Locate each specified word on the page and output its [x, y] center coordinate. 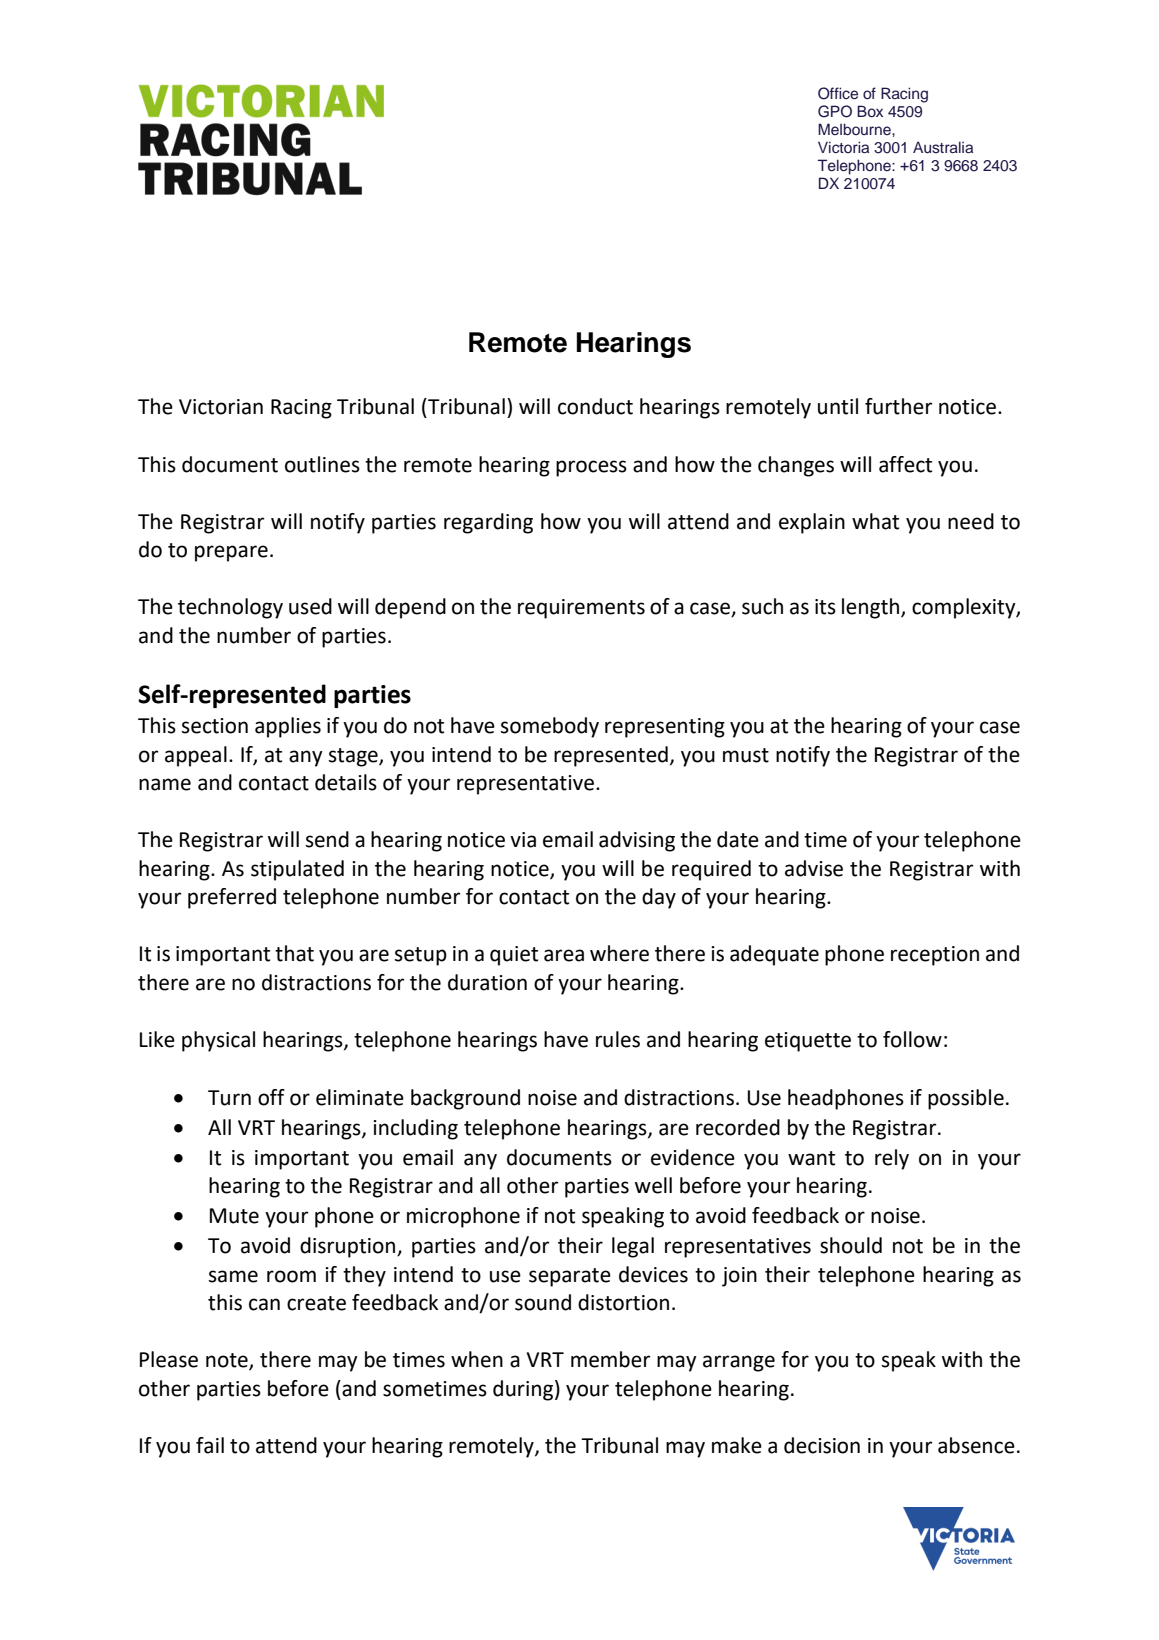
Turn [229, 1098]
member [610, 1359]
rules [618, 1039]
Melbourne [855, 129]
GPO [835, 111]
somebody [550, 727]
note [228, 1361]
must [746, 755]
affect [905, 464]
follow [912, 1039]
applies [288, 727]
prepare [231, 553]
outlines [322, 464]
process [591, 468]
